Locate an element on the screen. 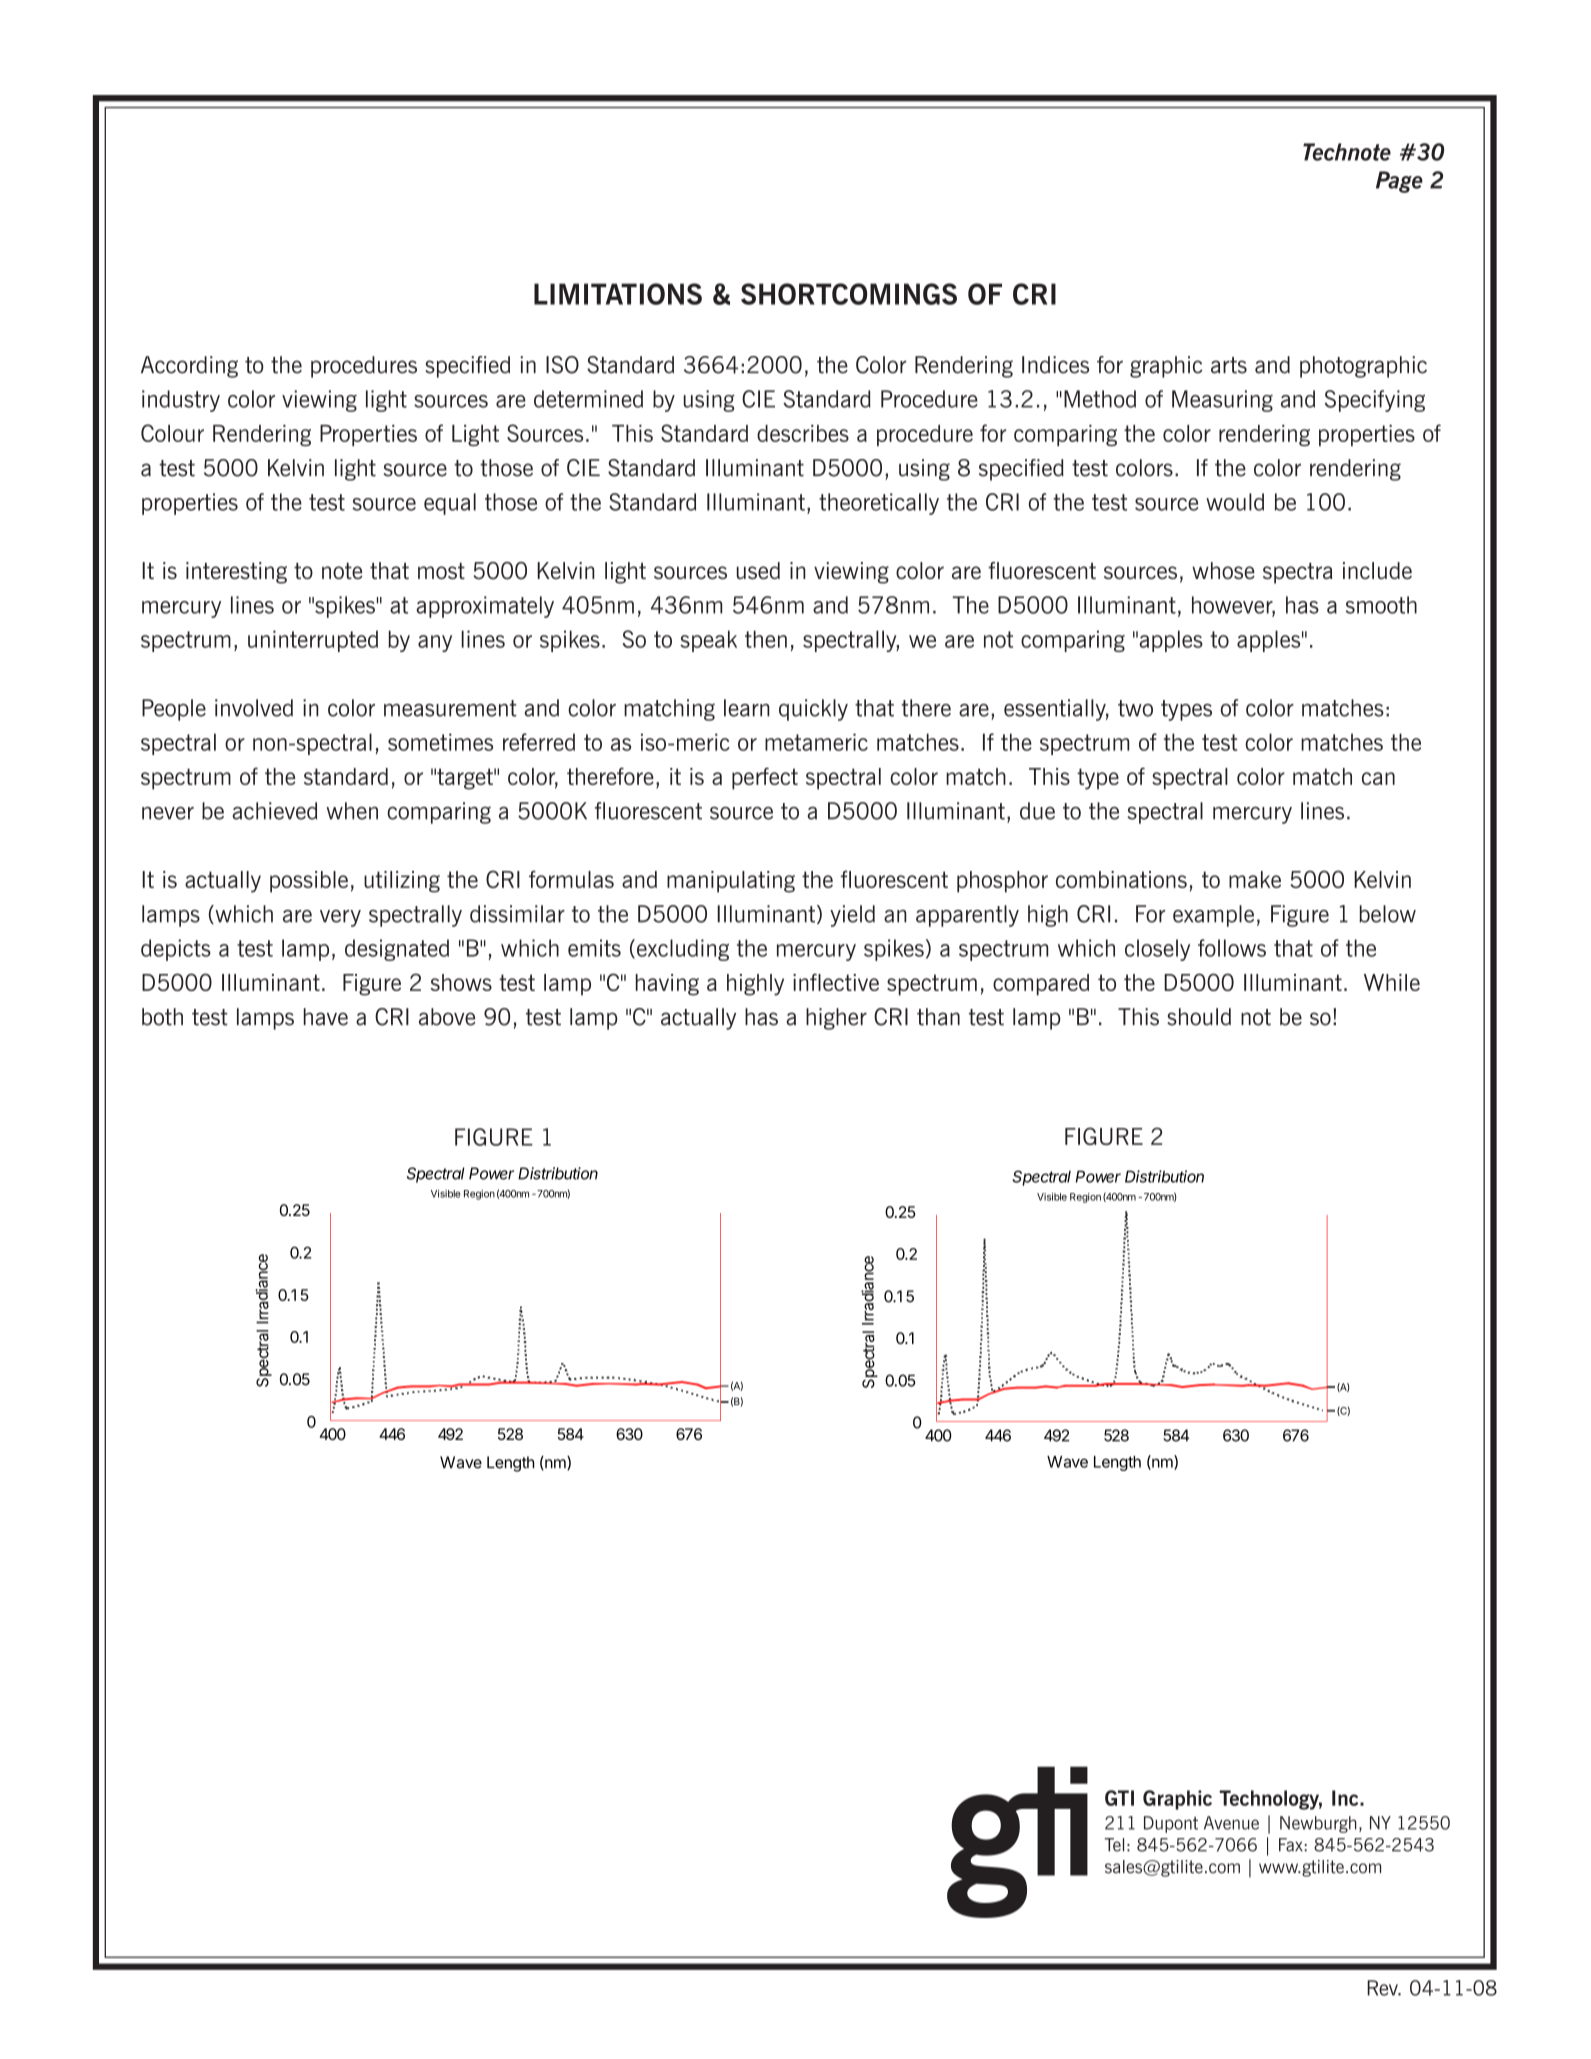  Fax is located at coordinates (1291, 1845).
